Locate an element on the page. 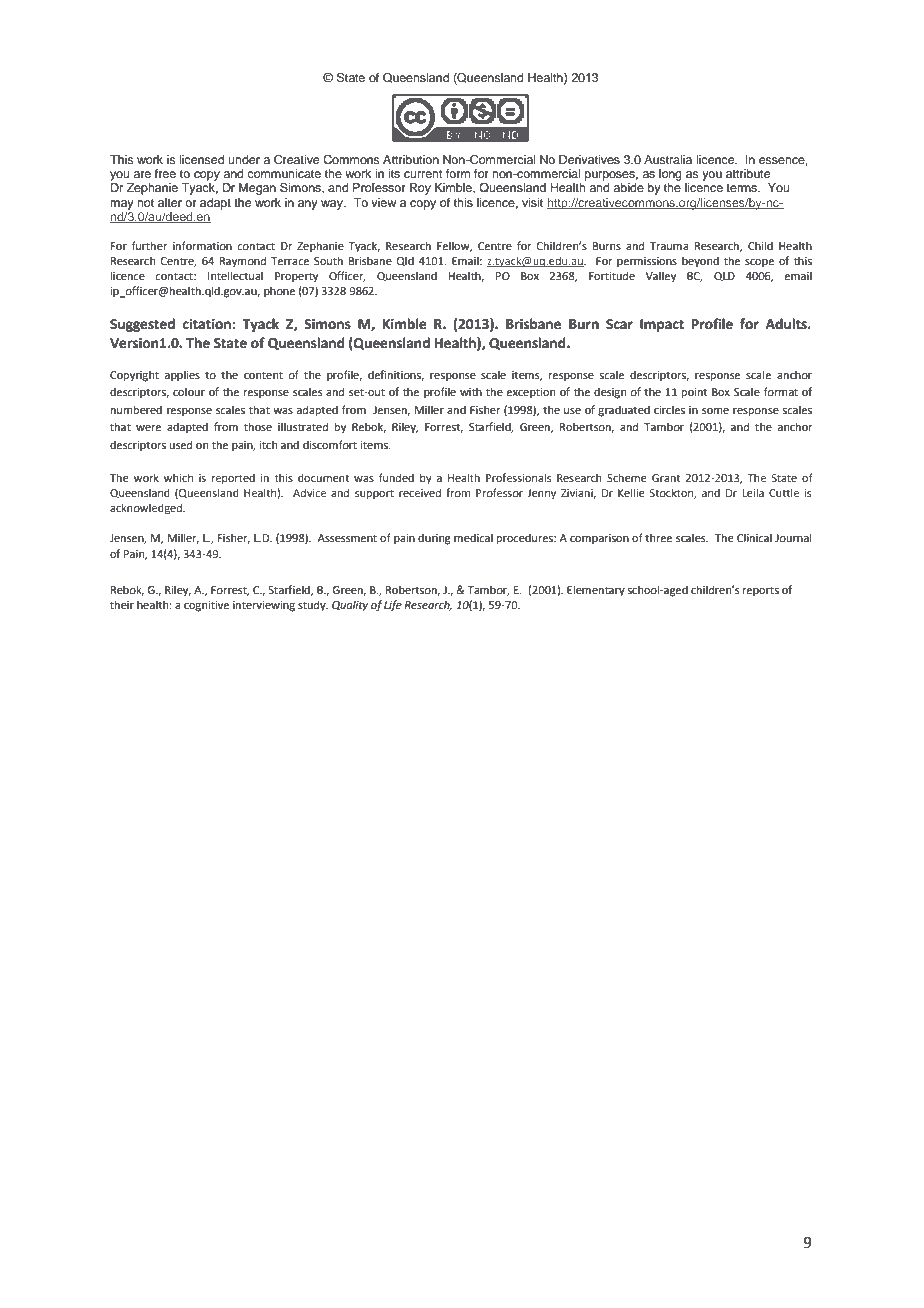 Image resolution: width=924 pixels, height=1308 pixels. some is located at coordinates (715, 411).
